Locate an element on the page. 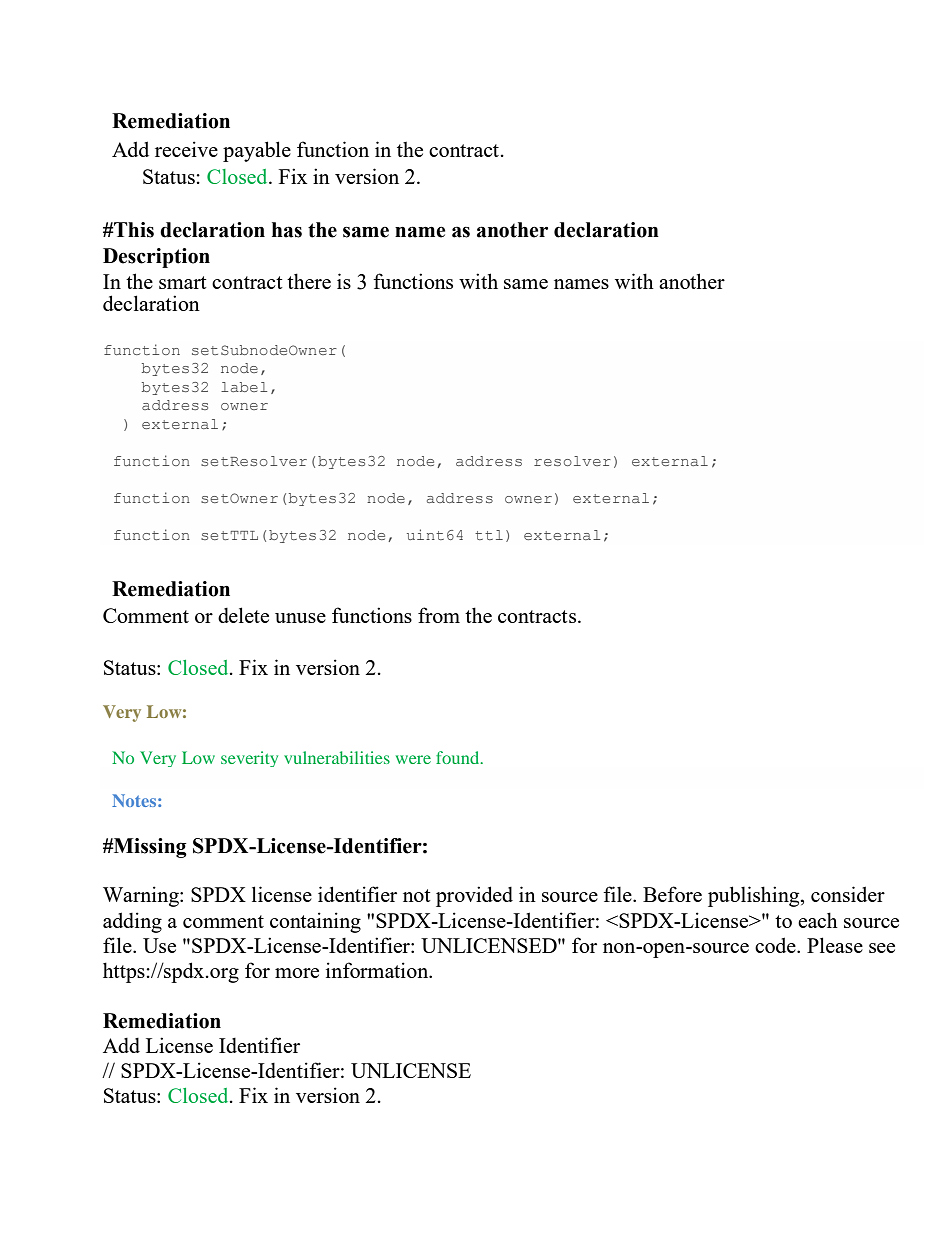 Image resolution: width=952 pixels, height=1233 pixels. found is located at coordinates (459, 757).
